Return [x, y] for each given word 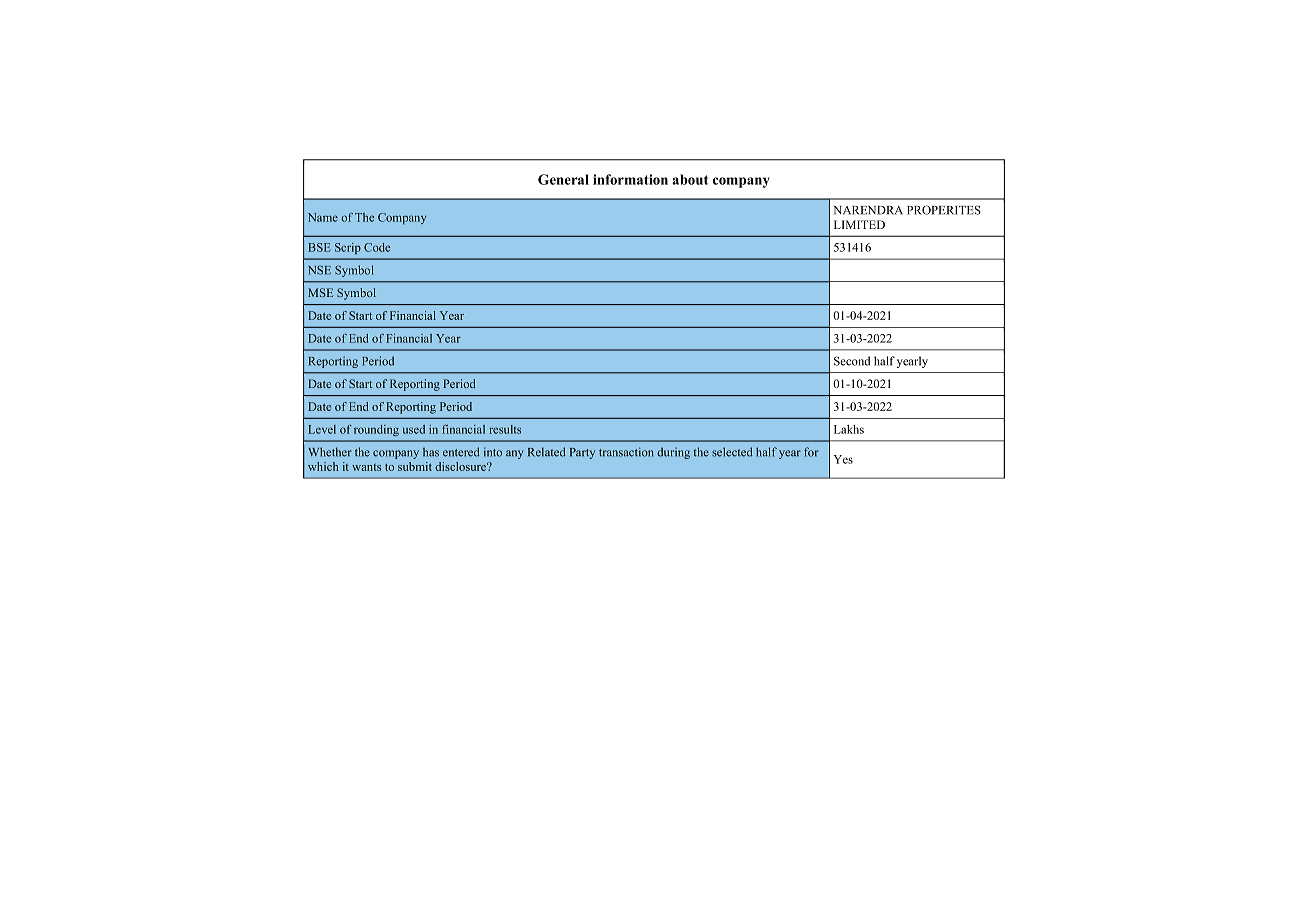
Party [582, 453]
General [563, 179]
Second [852, 361]
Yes [843, 459]
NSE [319, 270]
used [414, 429]
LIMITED [859, 224]
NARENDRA [868, 210]
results [505, 429]
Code [377, 247]
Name [323, 217]
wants [366, 467]
